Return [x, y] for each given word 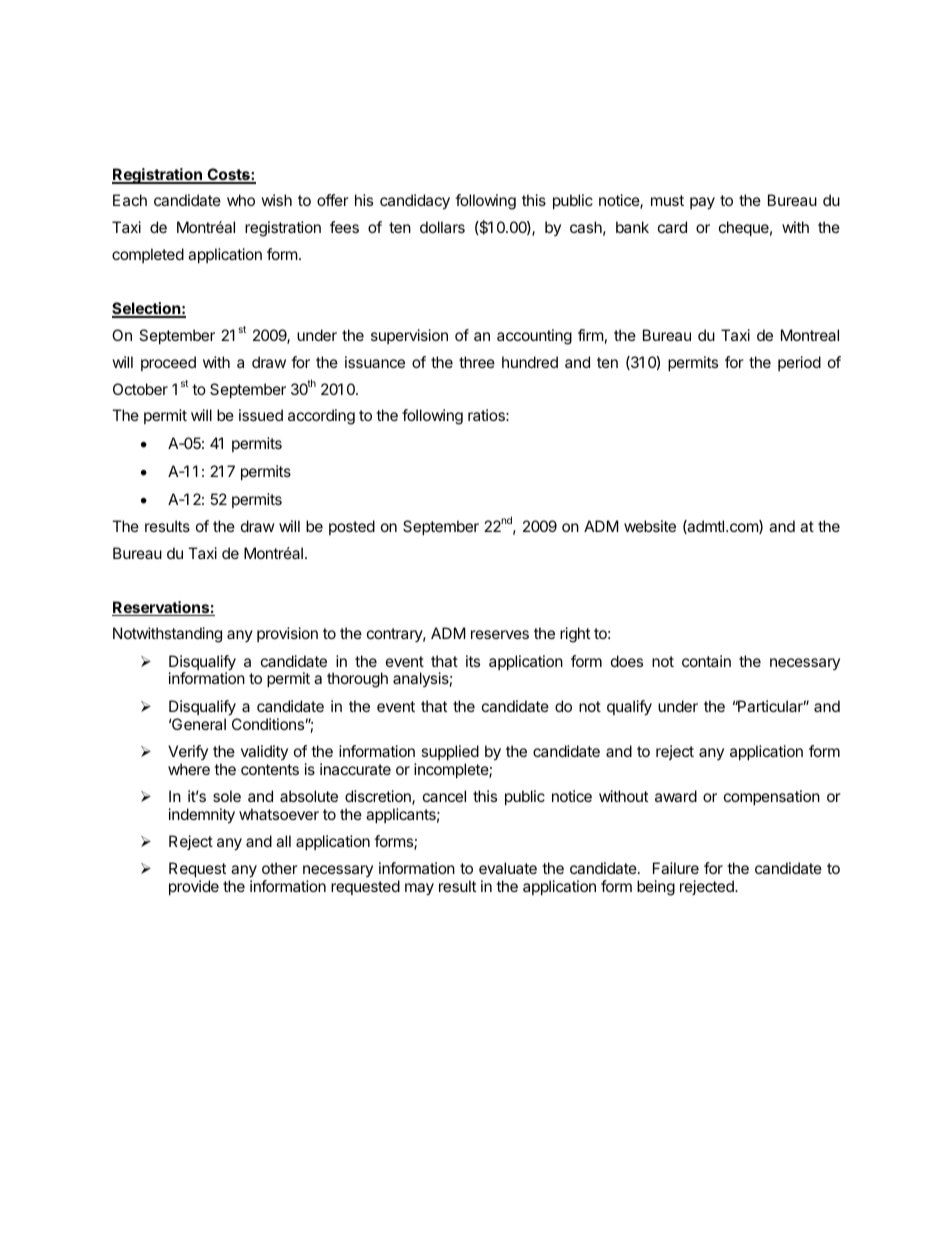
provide [194, 887]
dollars [442, 227]
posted [352, 527]
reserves [500, 634]
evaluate [508, 868]
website [650, 526]
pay [702, 203]
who [241, 200]
